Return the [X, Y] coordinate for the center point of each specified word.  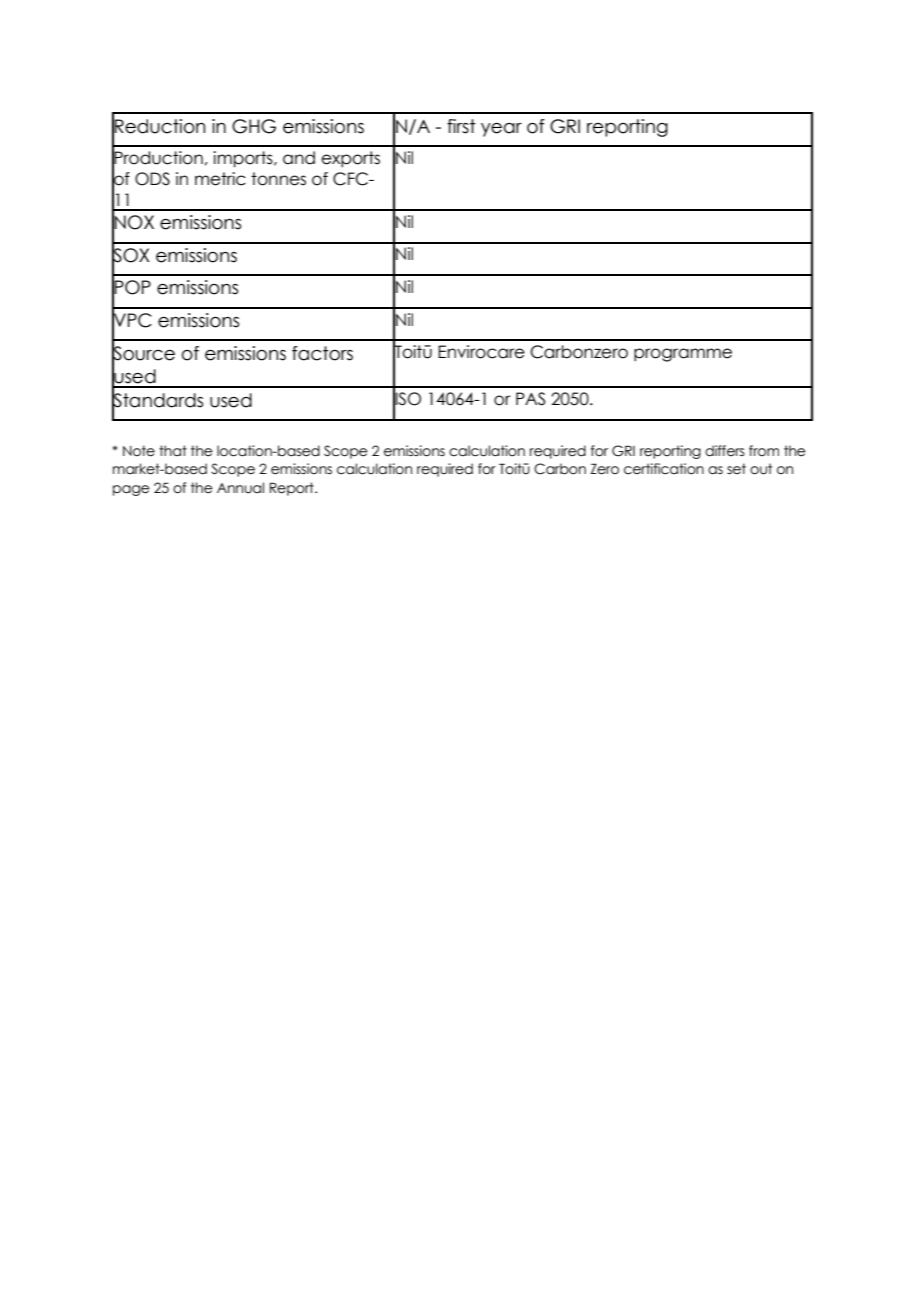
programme [683, 355]
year [501, 130]
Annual [240, 488]
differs [725, 451]
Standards [157, 399]
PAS [530, 399]
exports [350, 159]
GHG [254, 126]
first [461, 126]
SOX [131, 255]
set [736, 469]
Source [143, 352]
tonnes [278, 179]
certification [664, 469]
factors [322, 353]
